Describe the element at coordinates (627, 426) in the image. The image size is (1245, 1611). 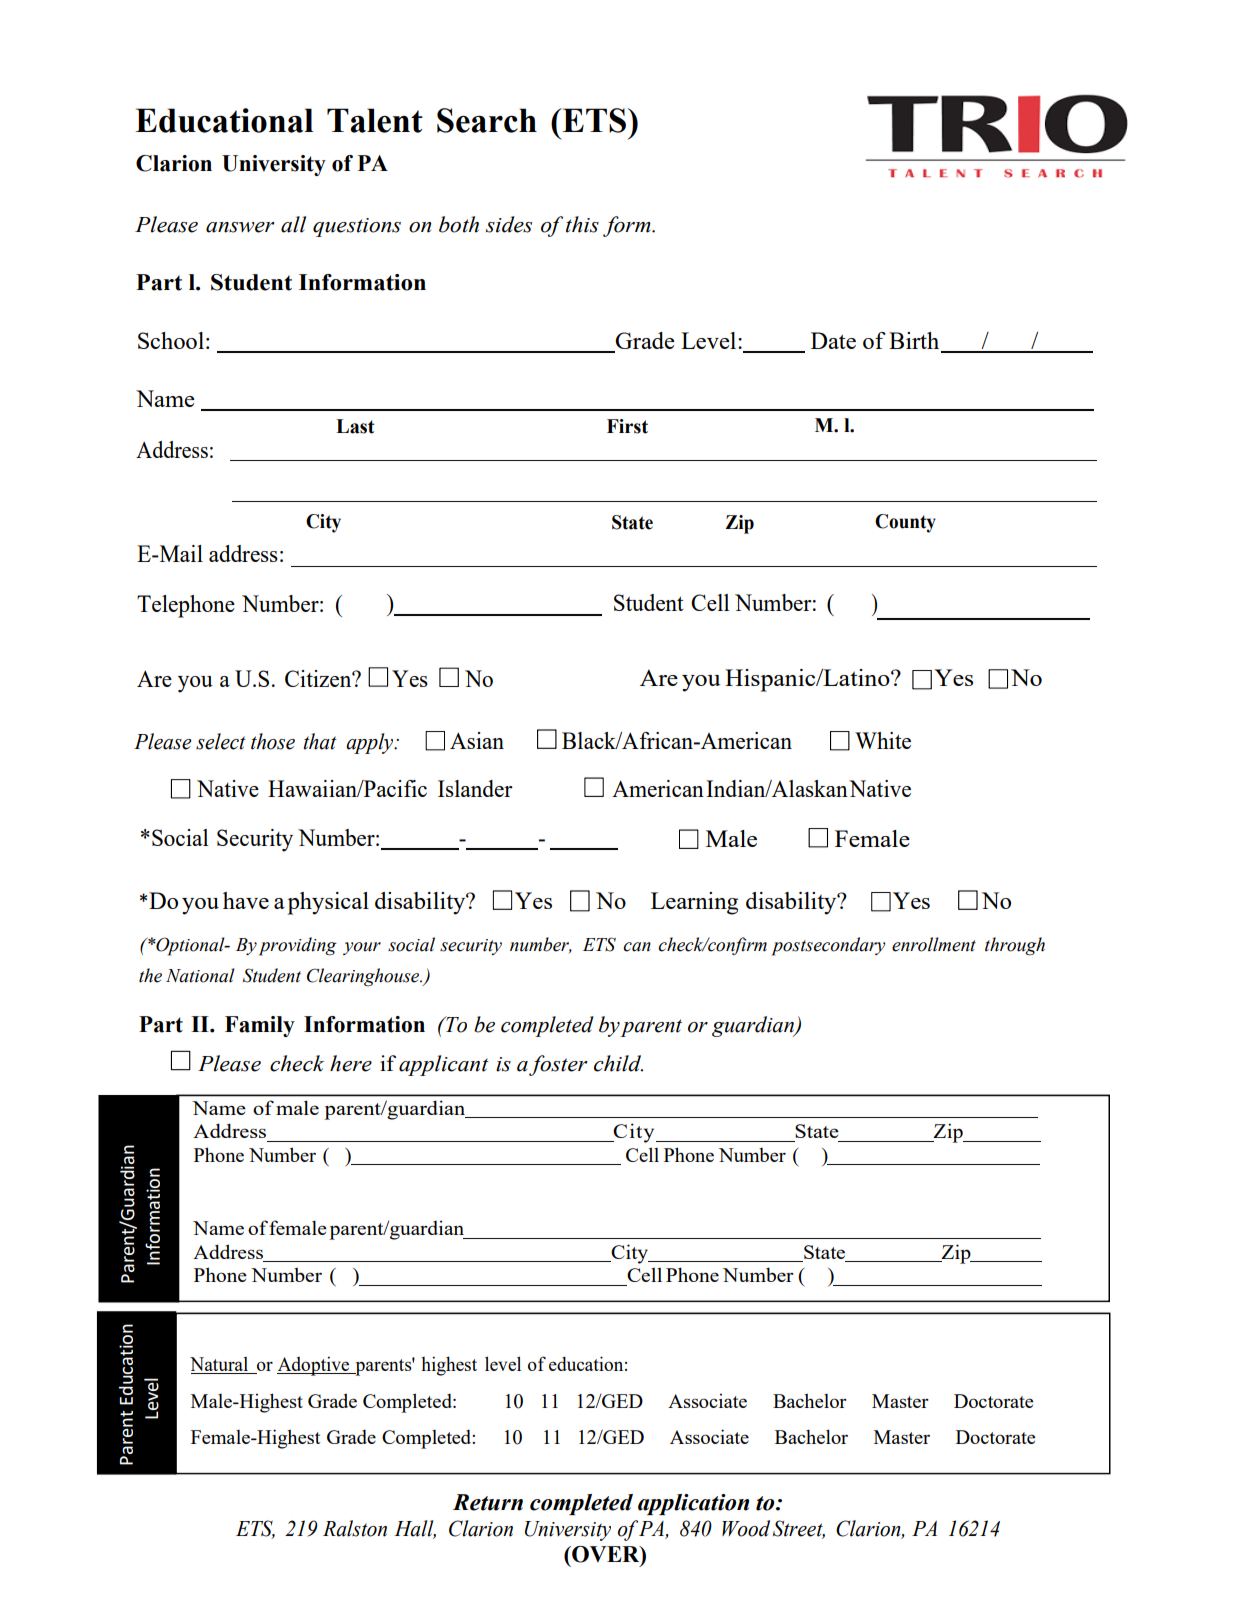
I see `First` at that location.
